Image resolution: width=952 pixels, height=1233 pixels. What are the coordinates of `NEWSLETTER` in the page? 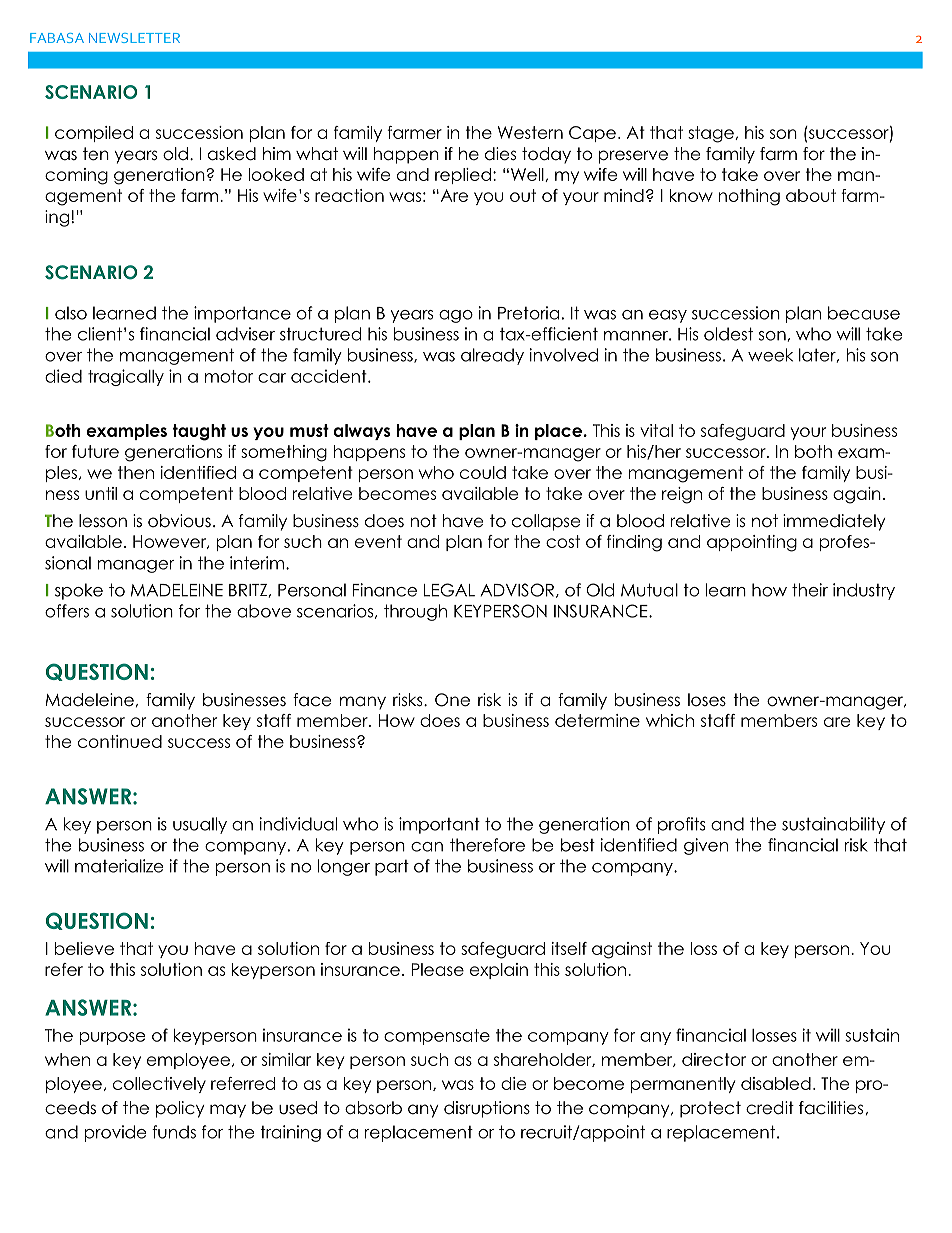 It's located at (134, 38).
